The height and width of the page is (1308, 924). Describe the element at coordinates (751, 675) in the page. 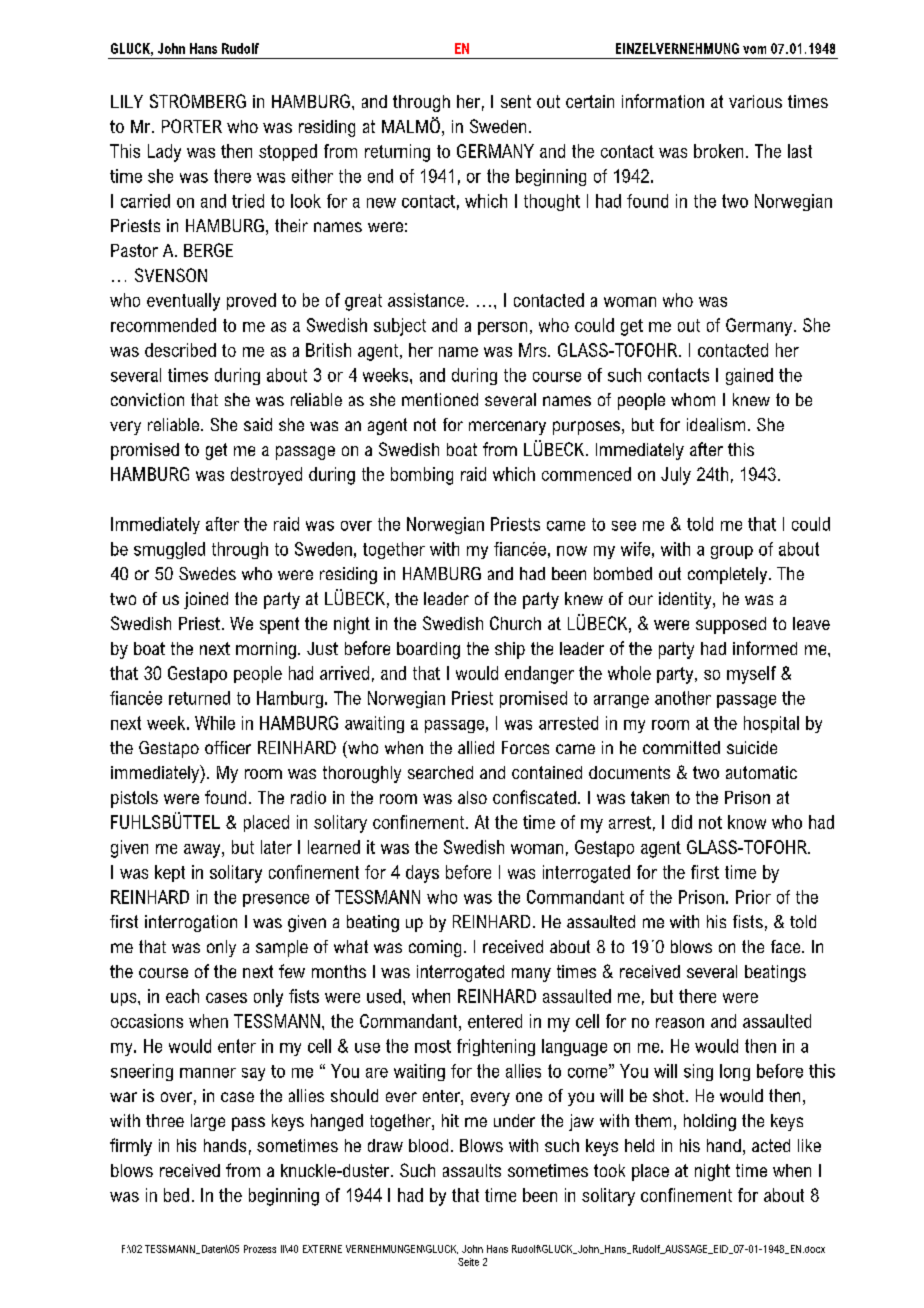

I see `myself` at that location.
